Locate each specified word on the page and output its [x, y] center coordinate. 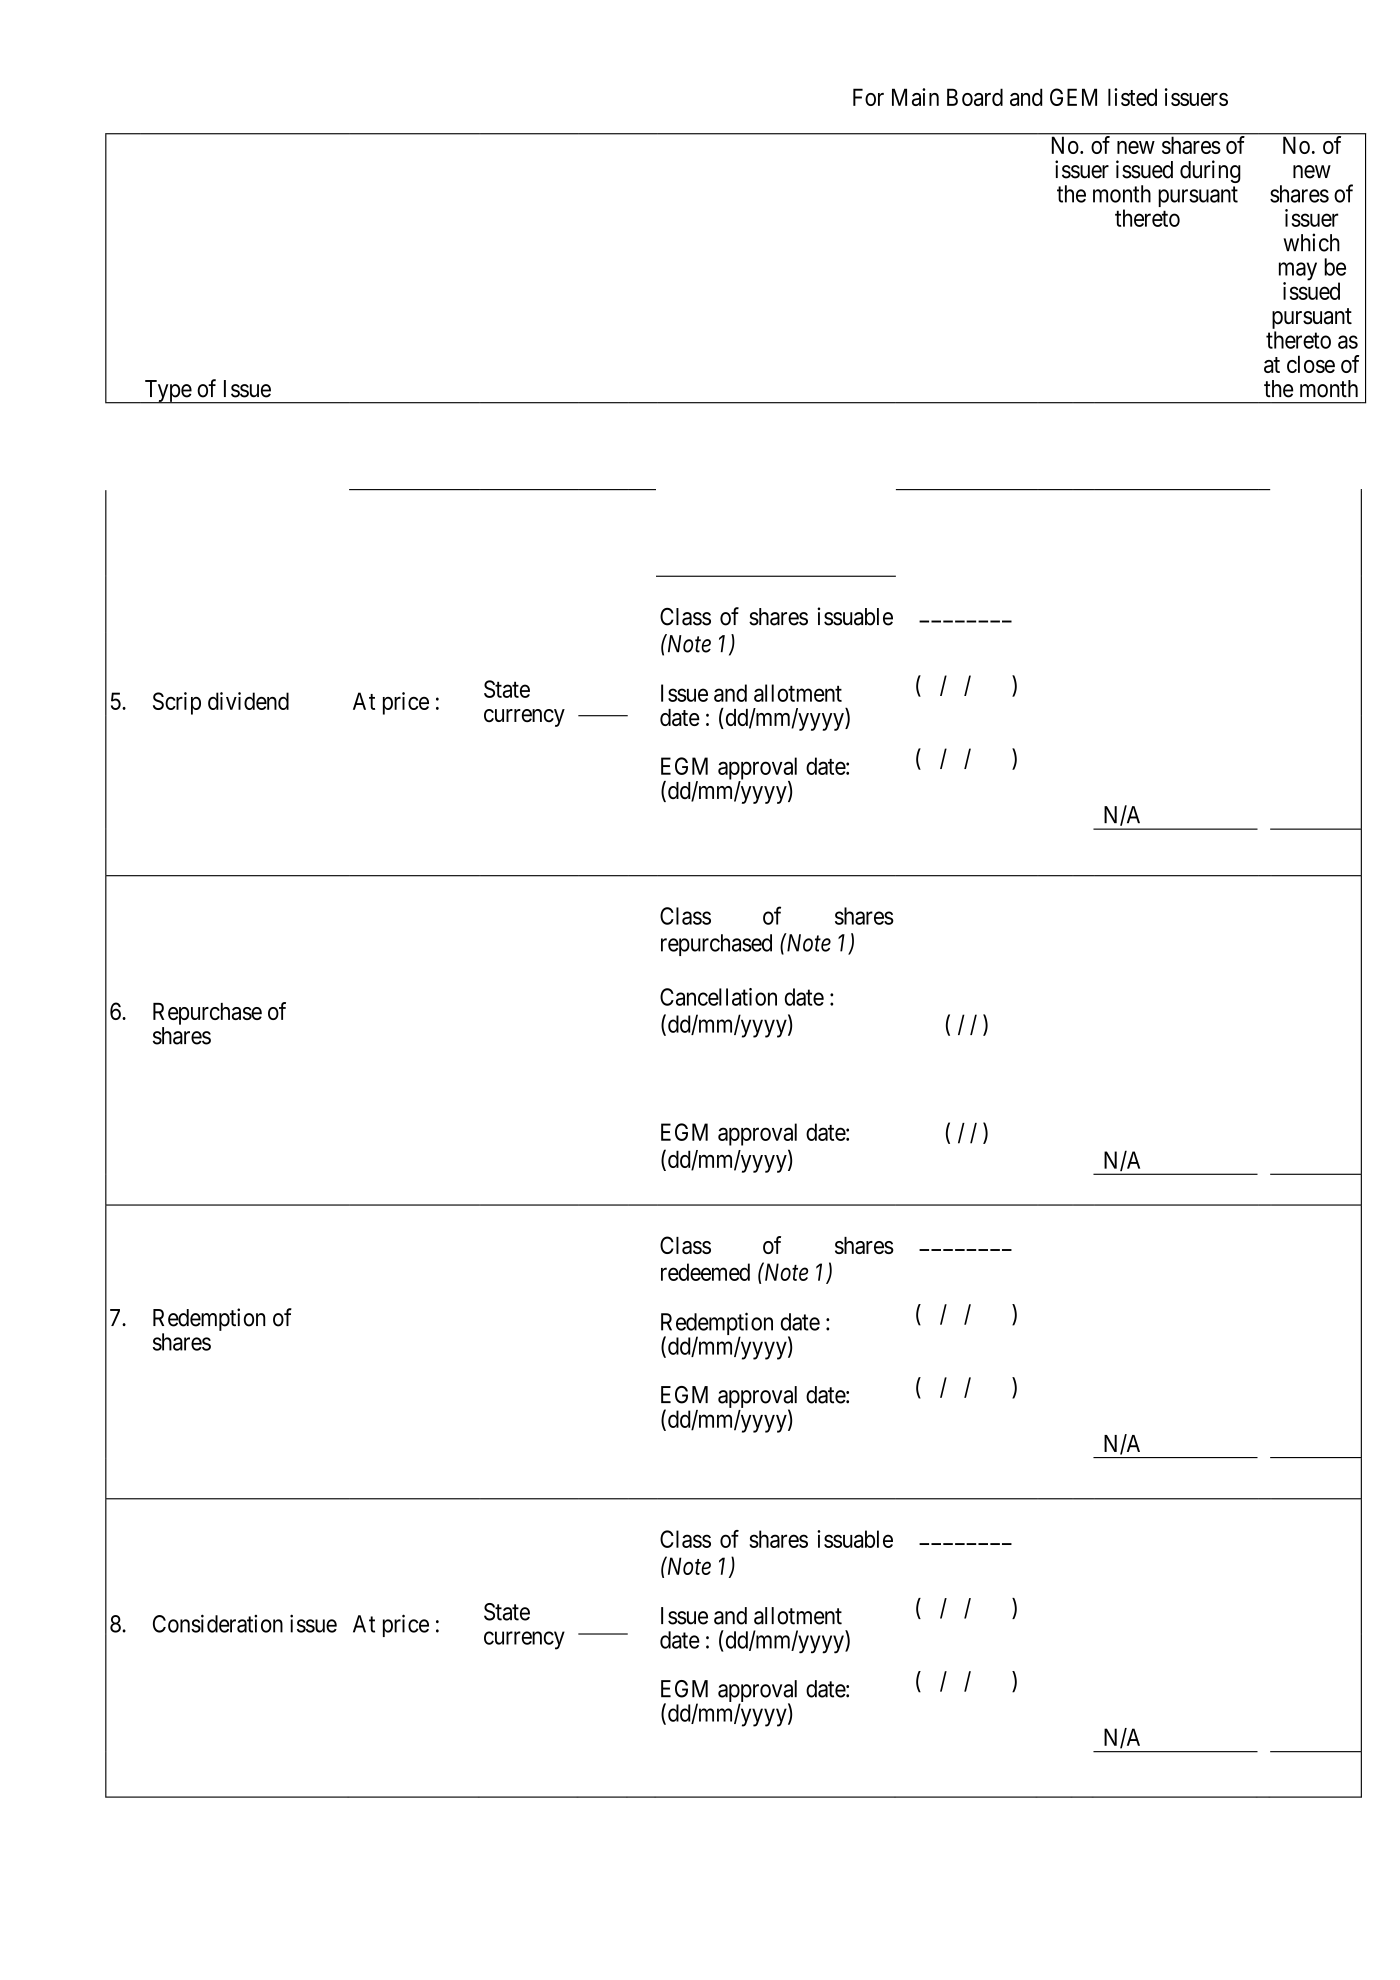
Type [167, 392]
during [1210, 171]
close [1311, 364]
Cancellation [718, 997]
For [868, 97]
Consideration [218, 1623]
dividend [248, 701]
